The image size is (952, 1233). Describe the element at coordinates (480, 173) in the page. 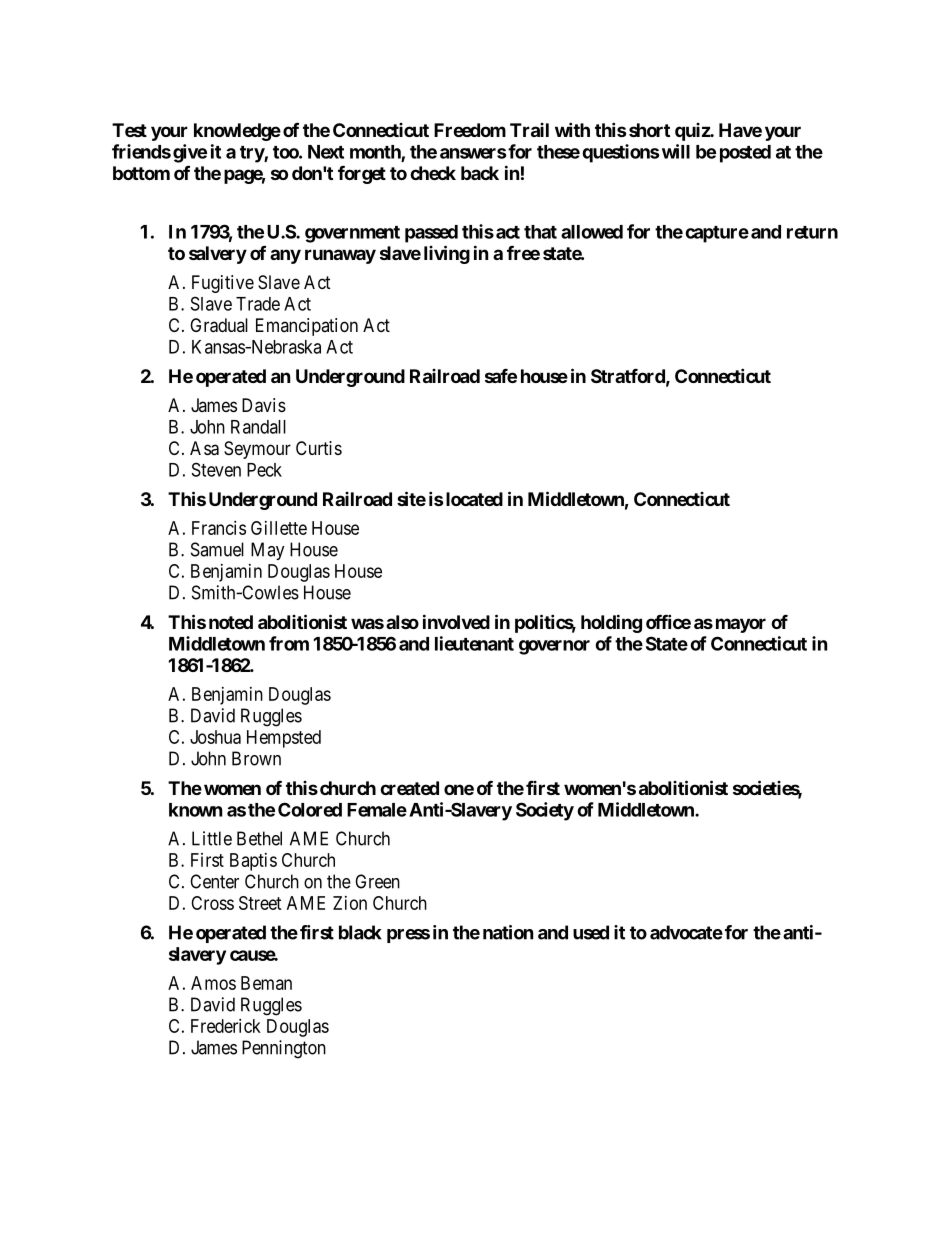

I see `back` at that location.
